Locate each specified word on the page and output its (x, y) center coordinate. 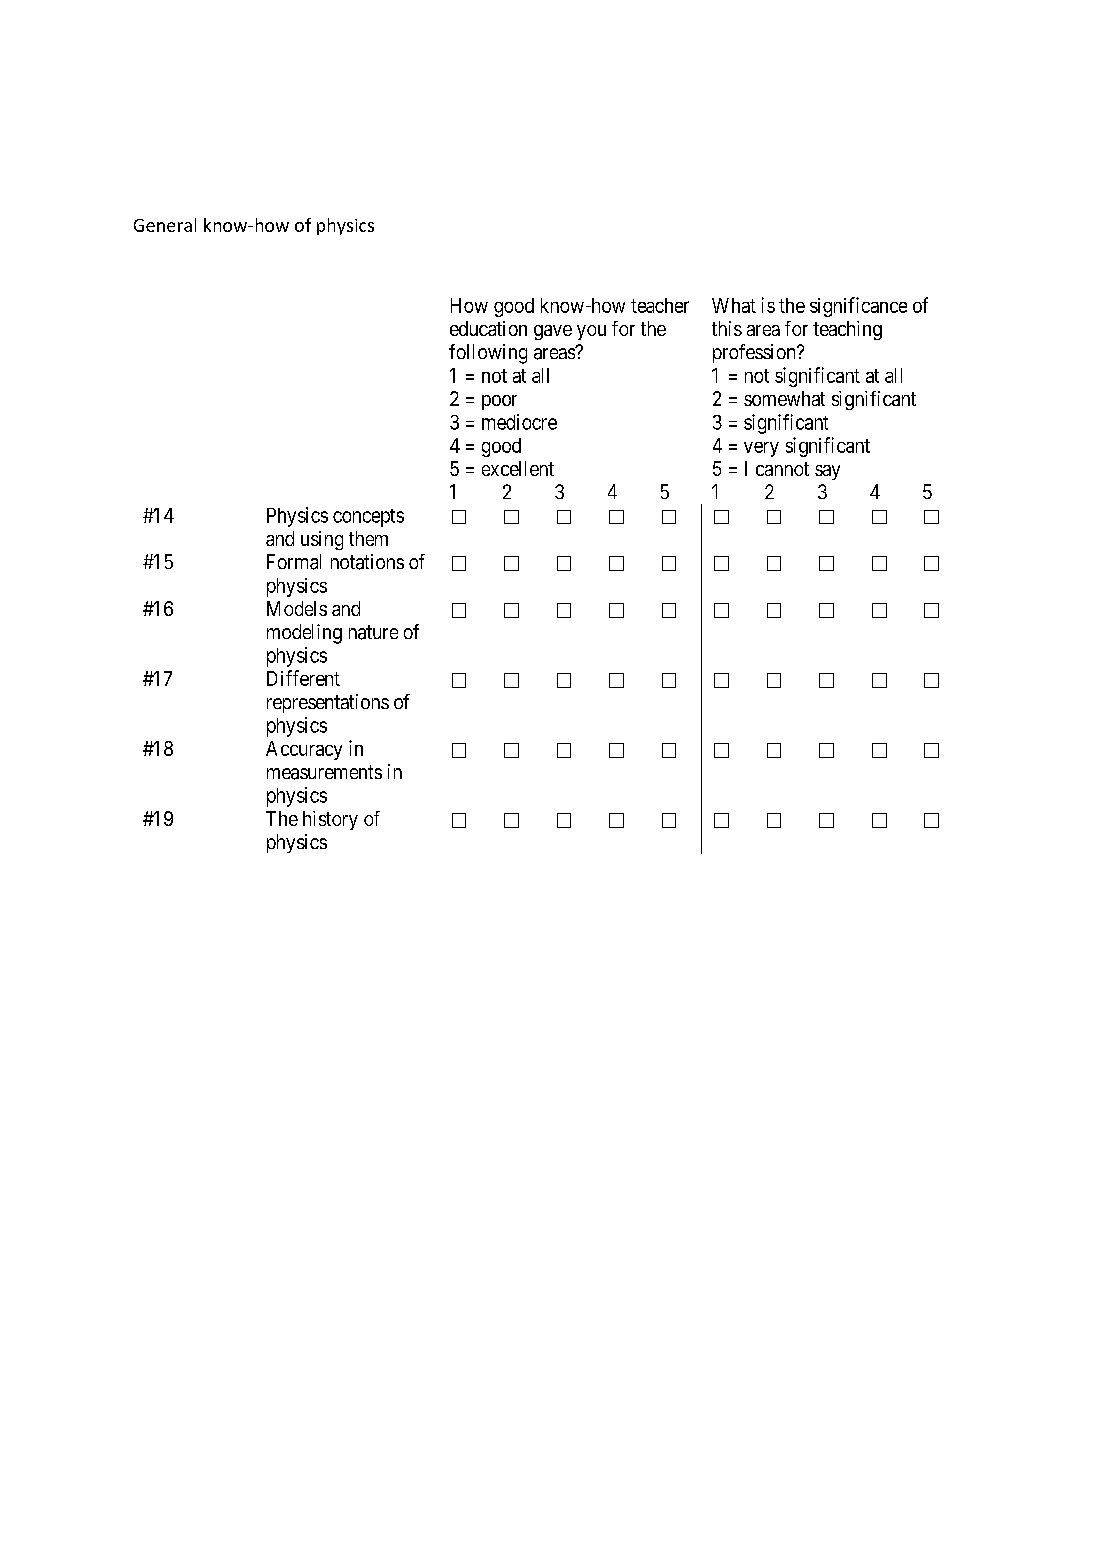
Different (303, 678)
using (322, 540)
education (488, 328)
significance (858, 307)
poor (499, 402)
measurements (324, 772)
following (488, 354)
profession (755, 353)
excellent (518, 468)
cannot (782, 469)
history (330, 820)
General (165, 225)
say (827, 472)
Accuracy (304, 750)
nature (373, 632)
